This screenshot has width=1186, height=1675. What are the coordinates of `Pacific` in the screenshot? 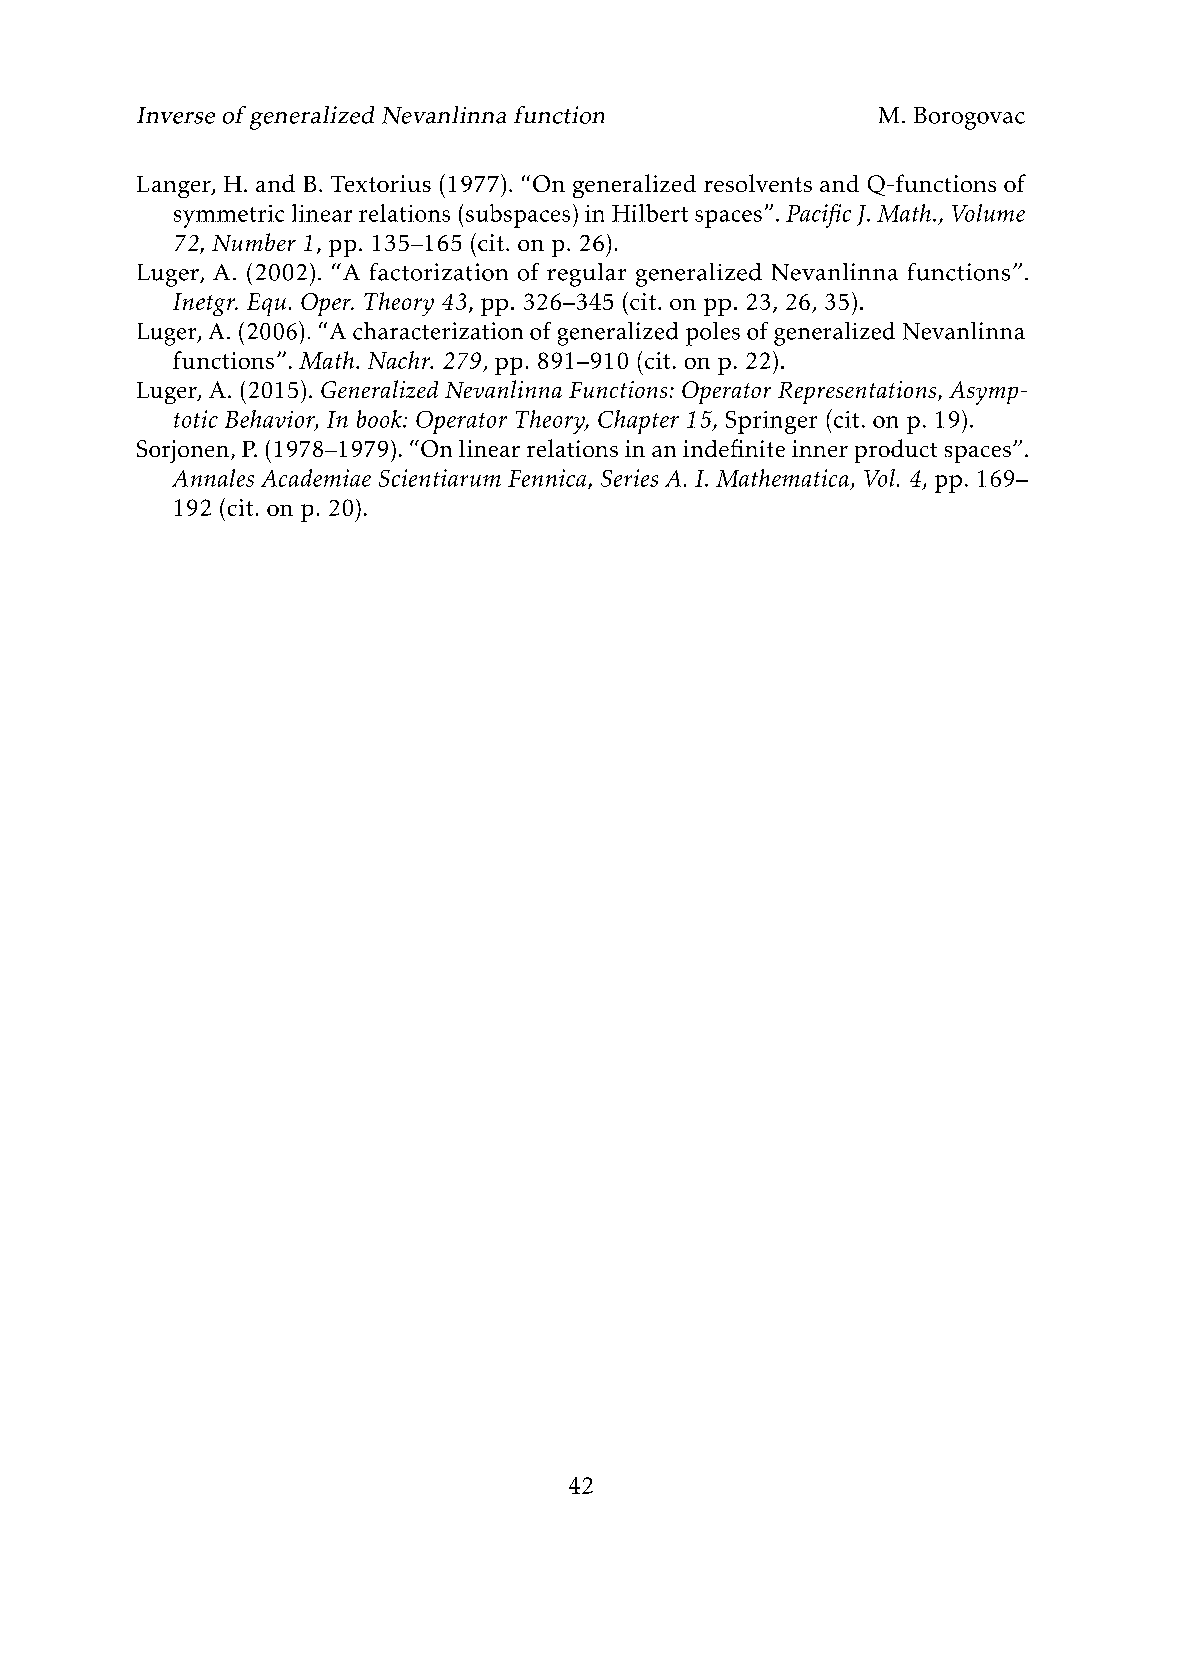 It's located at (818, 216).
